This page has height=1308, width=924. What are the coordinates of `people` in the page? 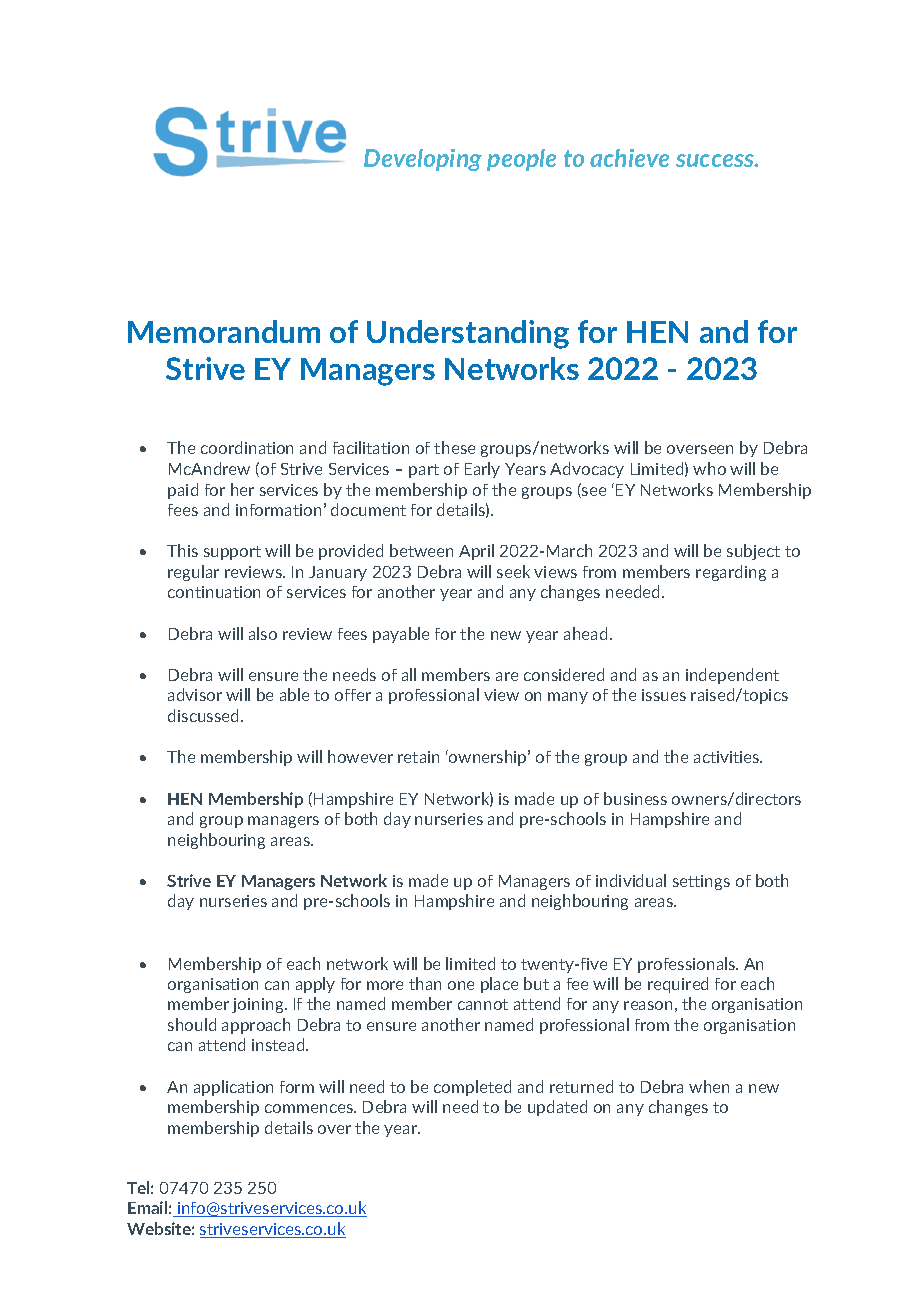 It's located at (521, 160).
